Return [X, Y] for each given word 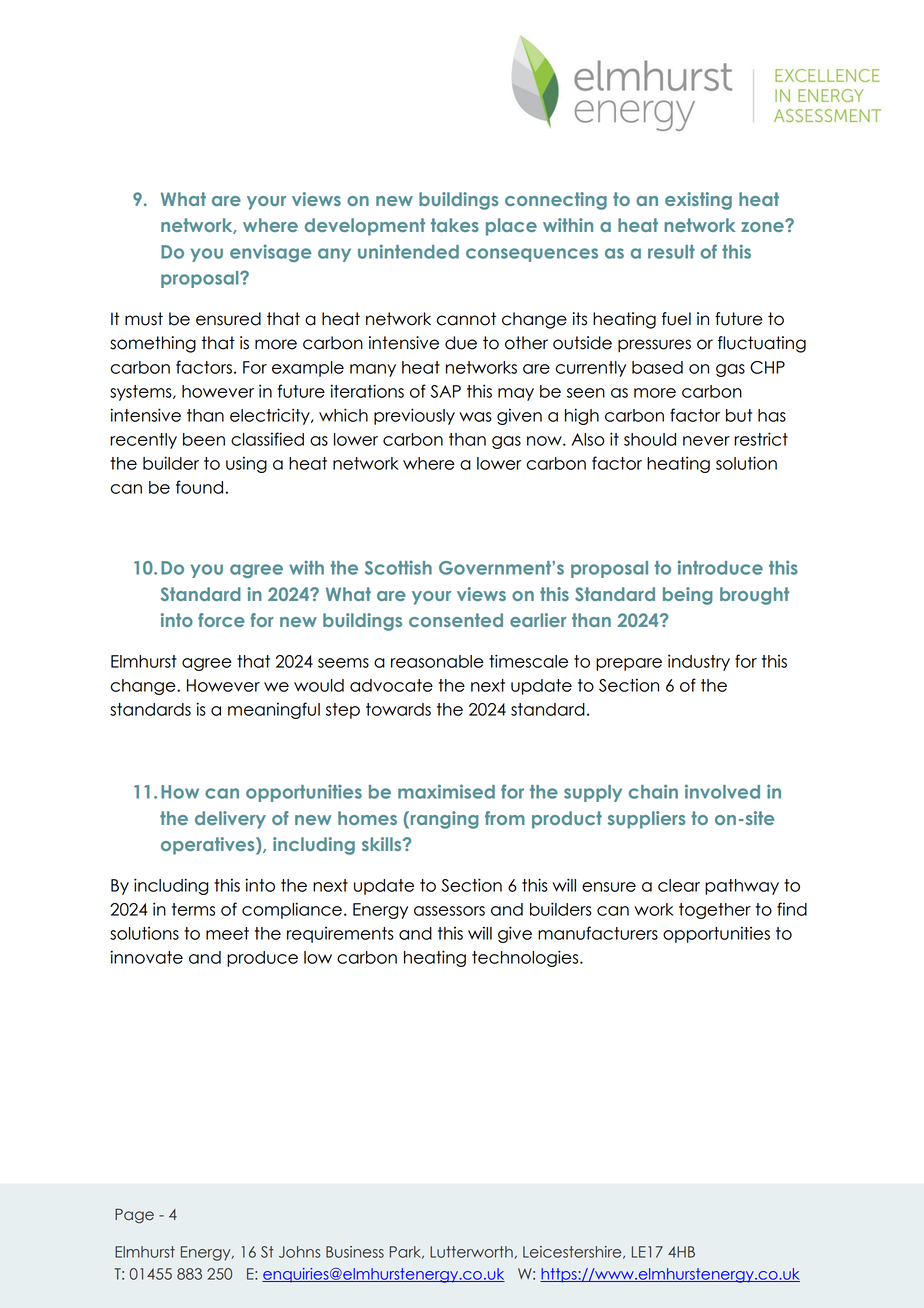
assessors [449, 911]
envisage [271, 253]
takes [455, 225]
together [715, 911]
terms [193, 909]
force [221, 620]
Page [134, 1215]
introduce [720, 567]
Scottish [398, 567]
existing [698, 201]
